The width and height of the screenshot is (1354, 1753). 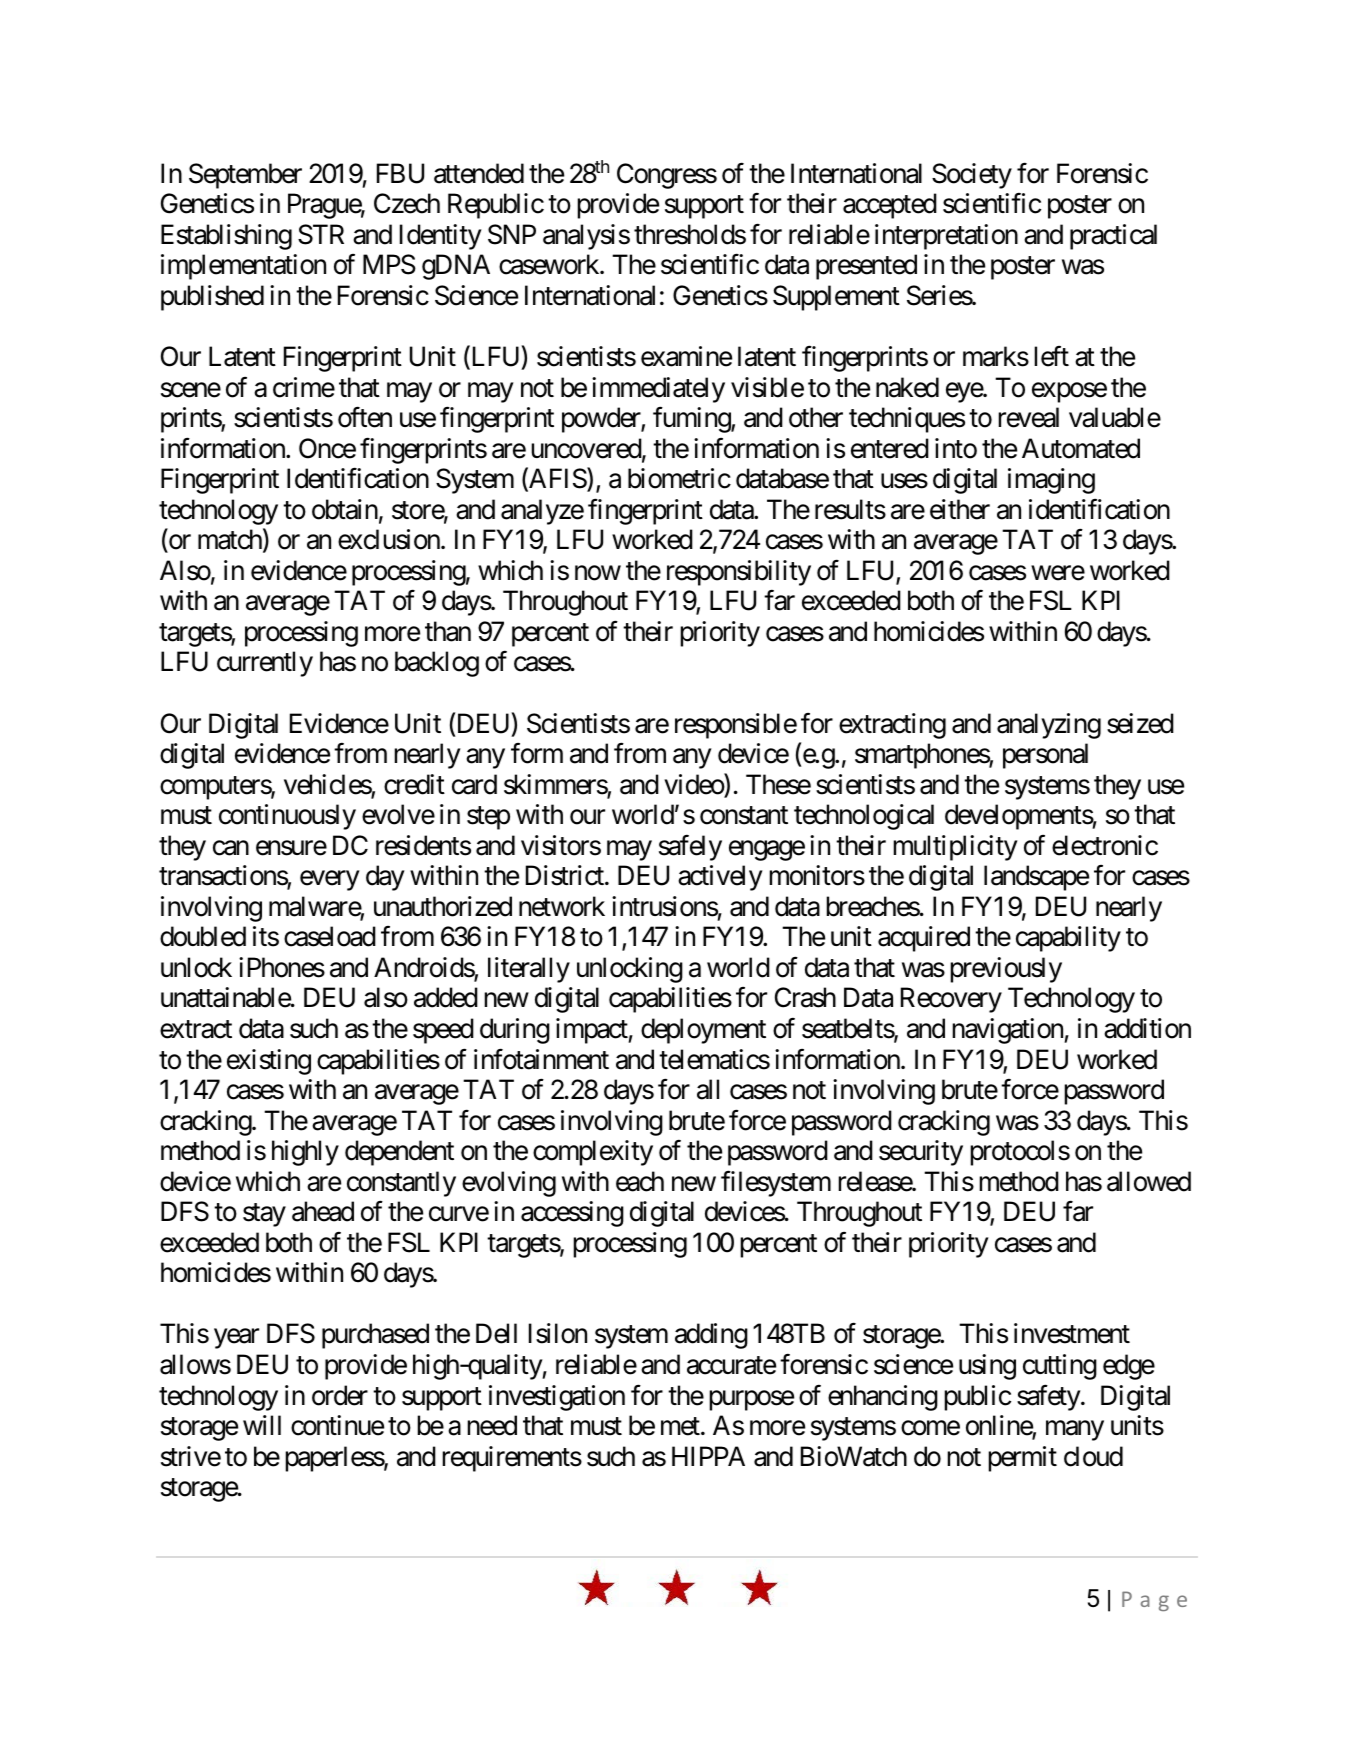 What do you see at coordinates (1113, 237) in the screenshot?
I see `practical` at bounding box center [1113, 237].
